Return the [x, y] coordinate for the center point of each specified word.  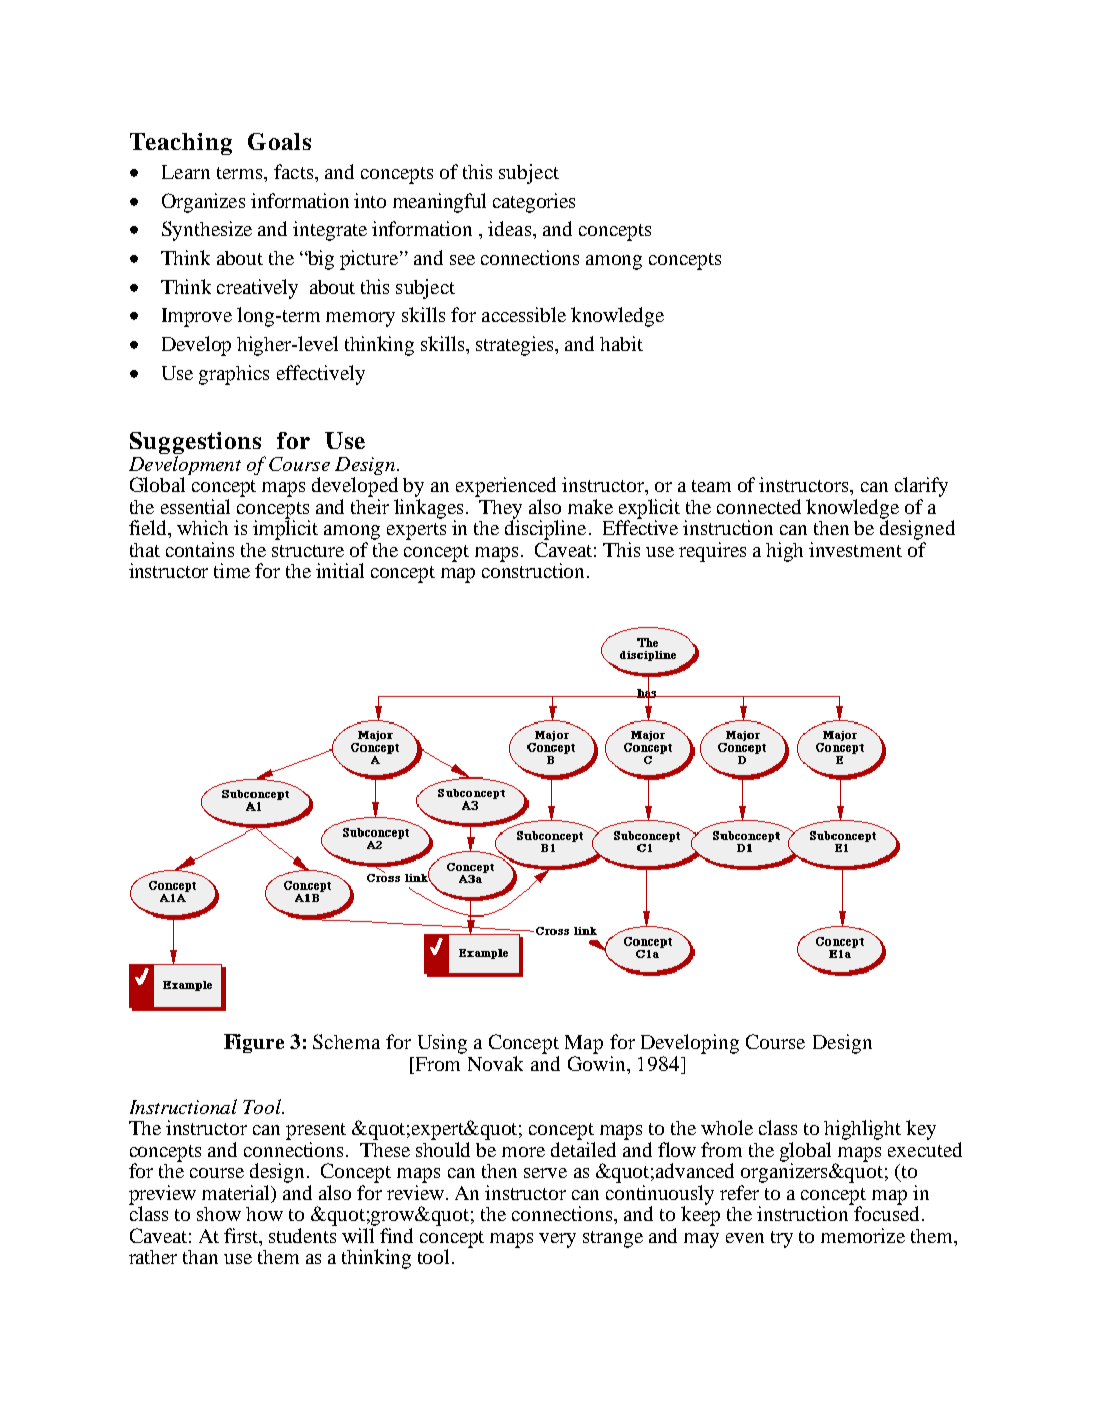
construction [535, 569]
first [242, 1235]
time [232, 570]
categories [534, 203]
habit [621, 343]
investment [855, 549]
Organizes [203, 203]
